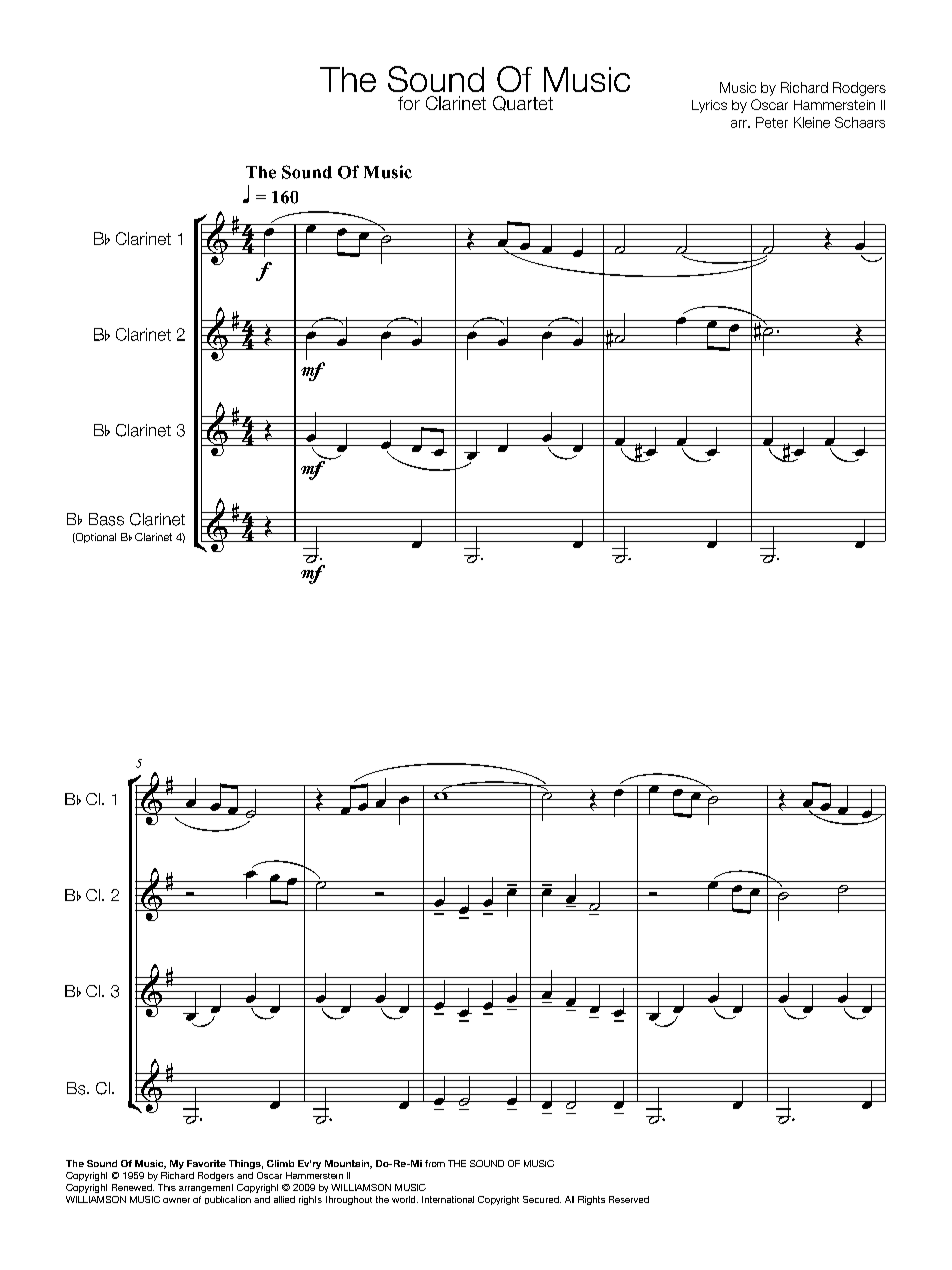 This document has width=952, height=1270. What do you see at coordinates (106, 519) in the document?
I see `Bass` at bounding box center [106, 519].
